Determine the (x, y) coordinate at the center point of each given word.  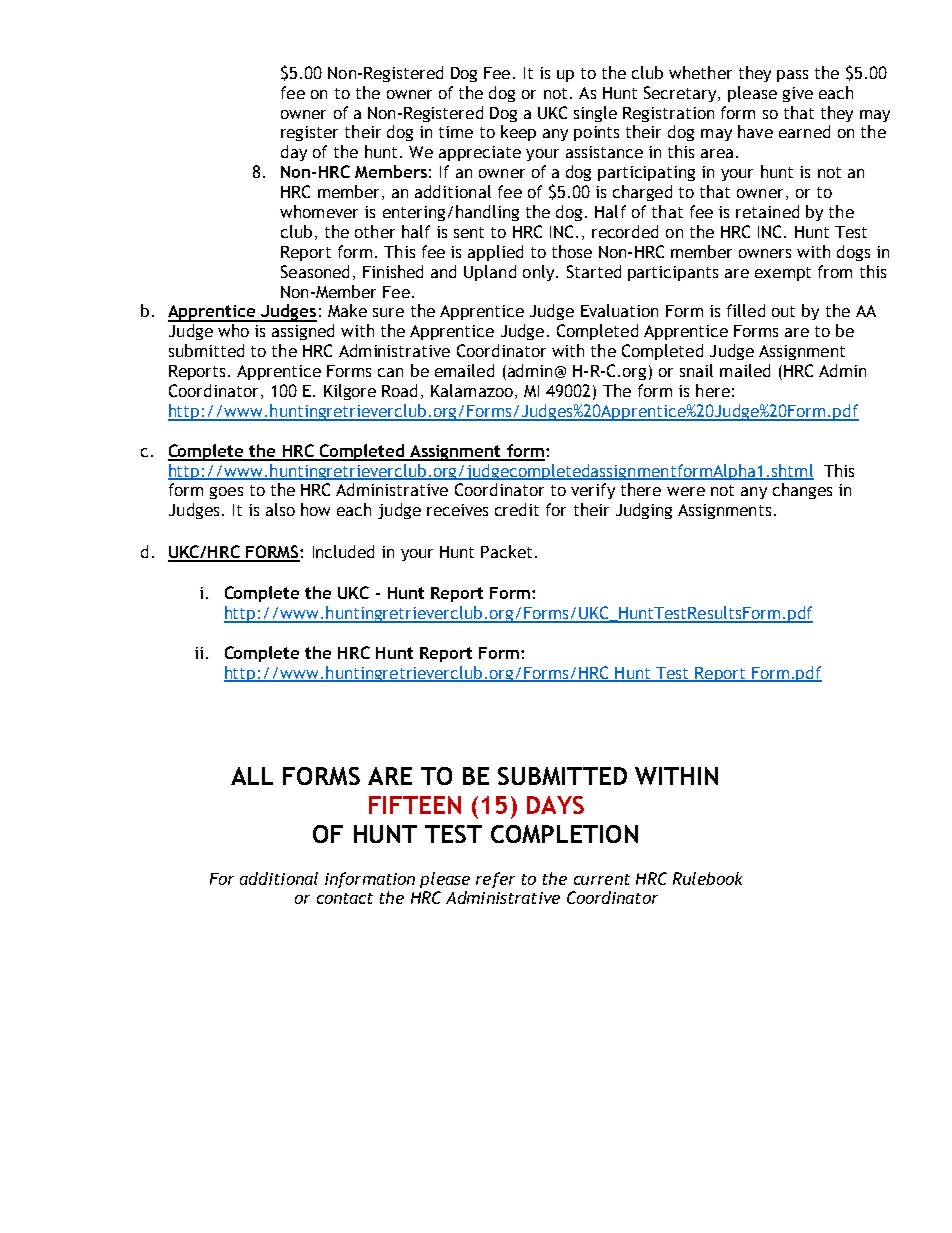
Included (343, 551)
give (798, 94)
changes (802, 491)
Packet (506, 551)
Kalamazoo (472, 390)
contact (345, 898)
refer (495, 880)
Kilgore (350, 392)
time (456, 132)
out (783, 311)
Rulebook (707, 878)
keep (518, 133)
